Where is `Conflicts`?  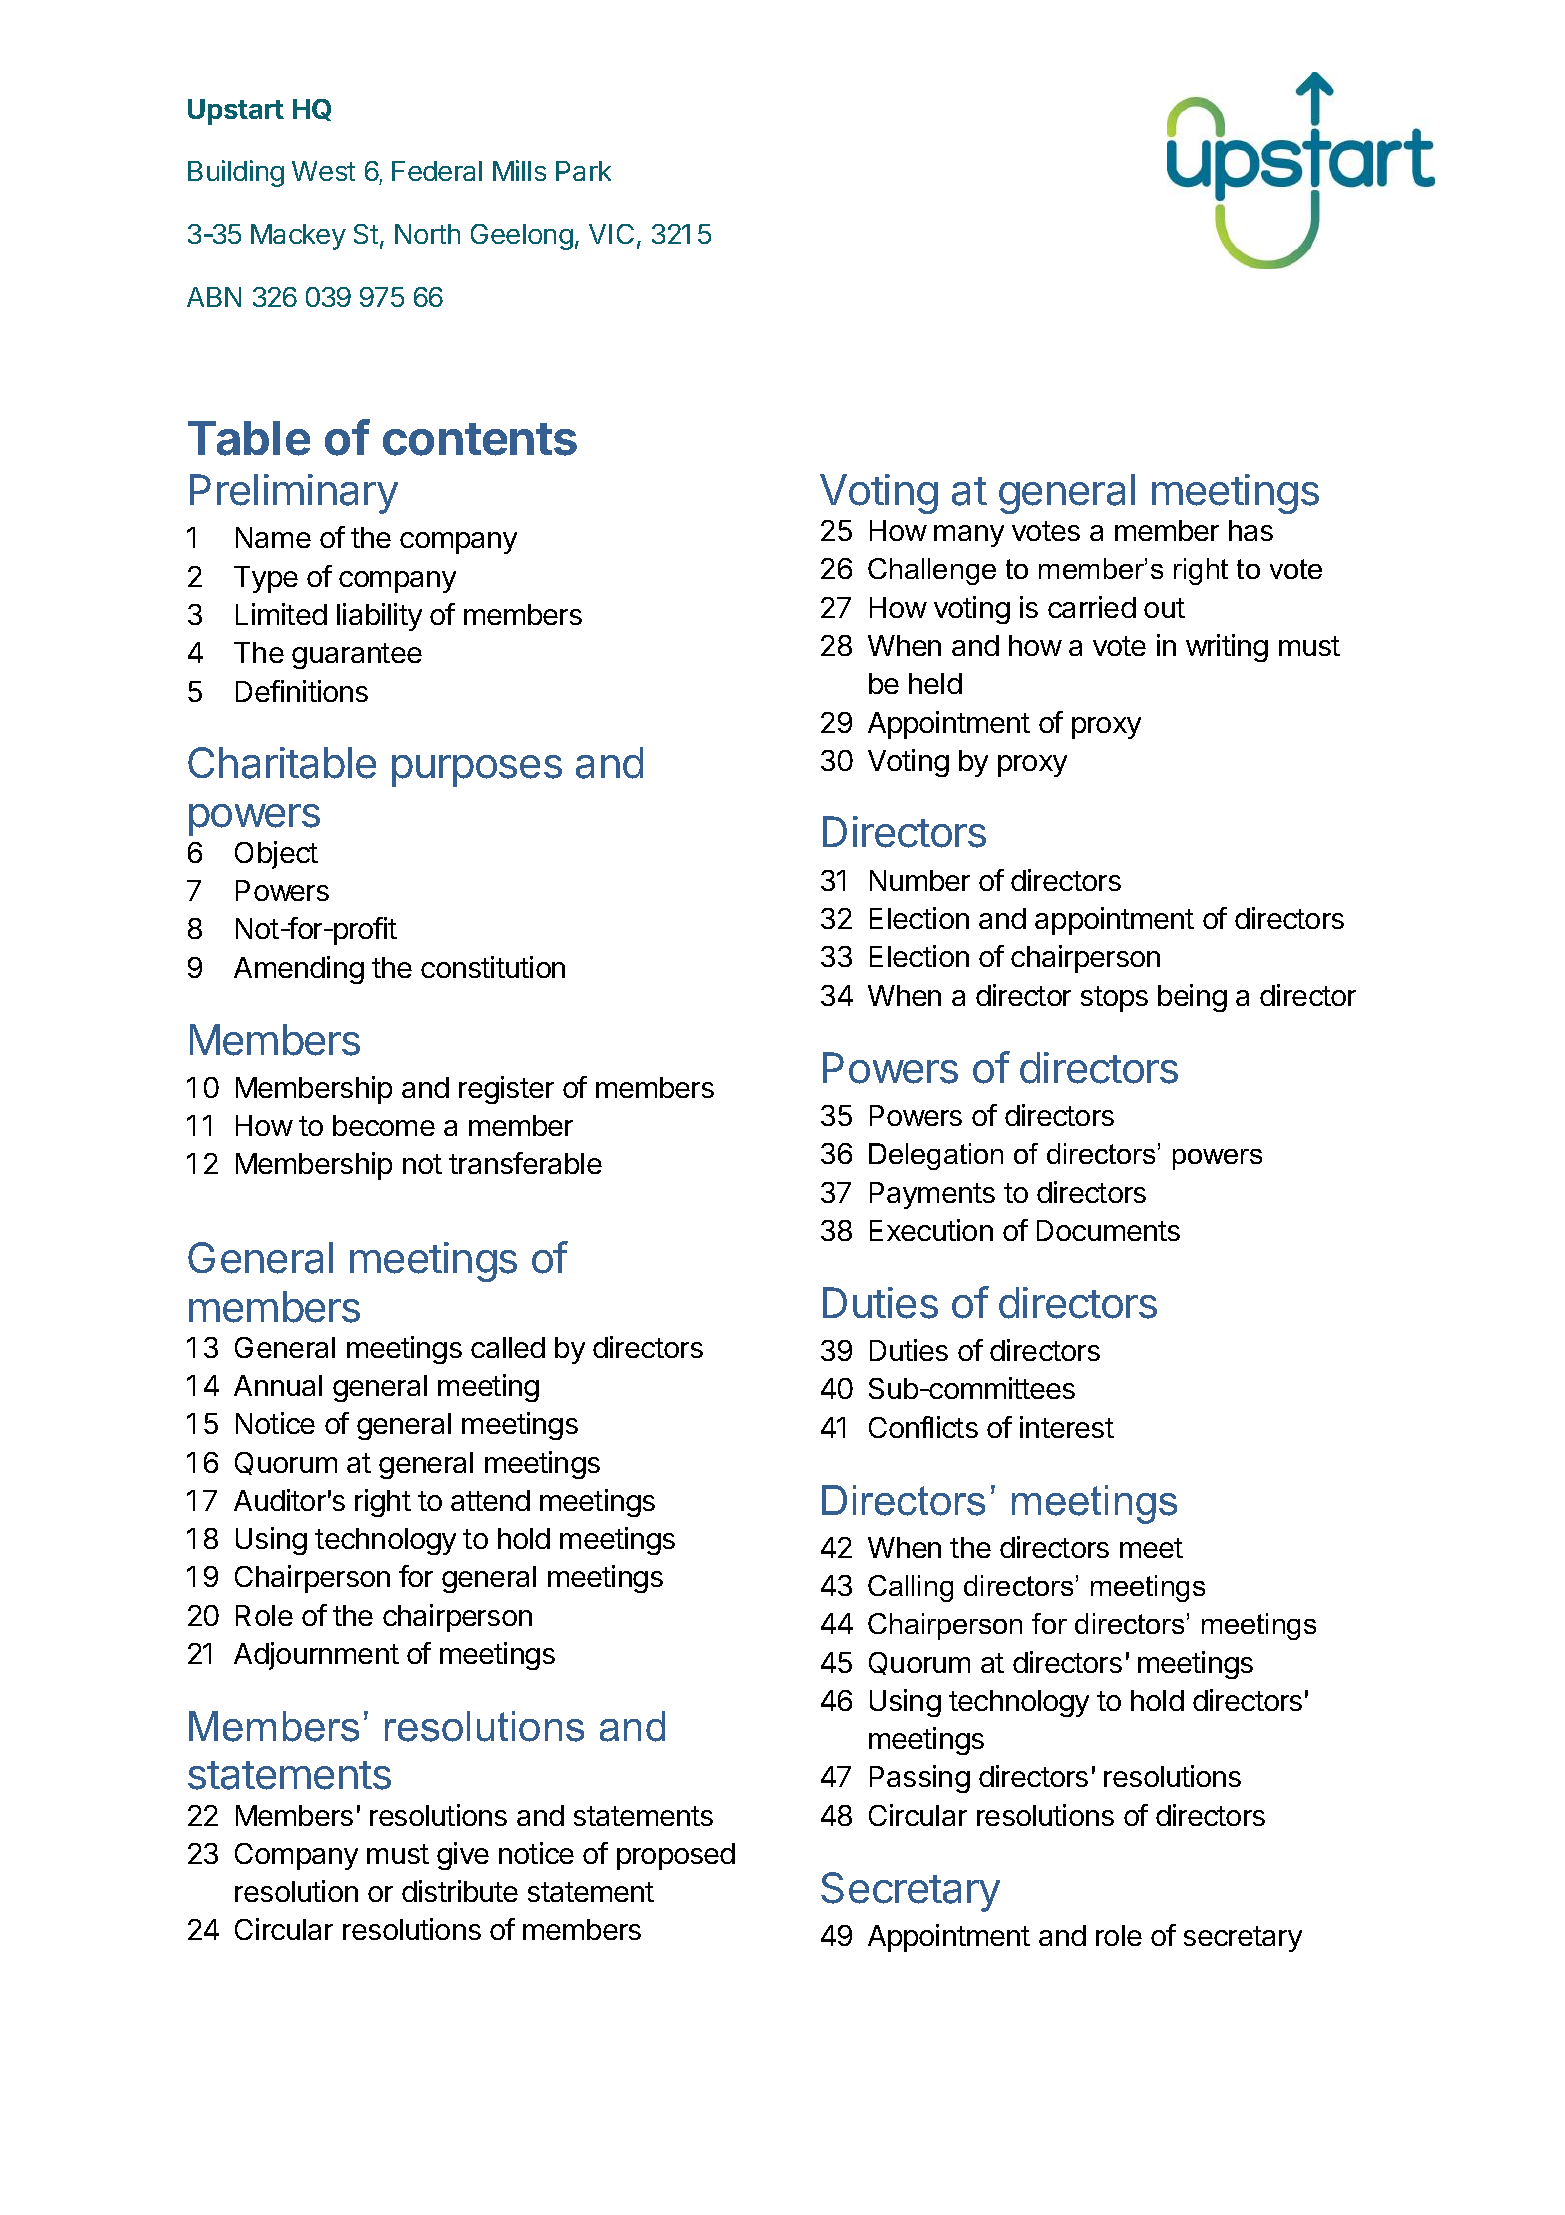
Conflicts is located at coordinates (923, 1427).
